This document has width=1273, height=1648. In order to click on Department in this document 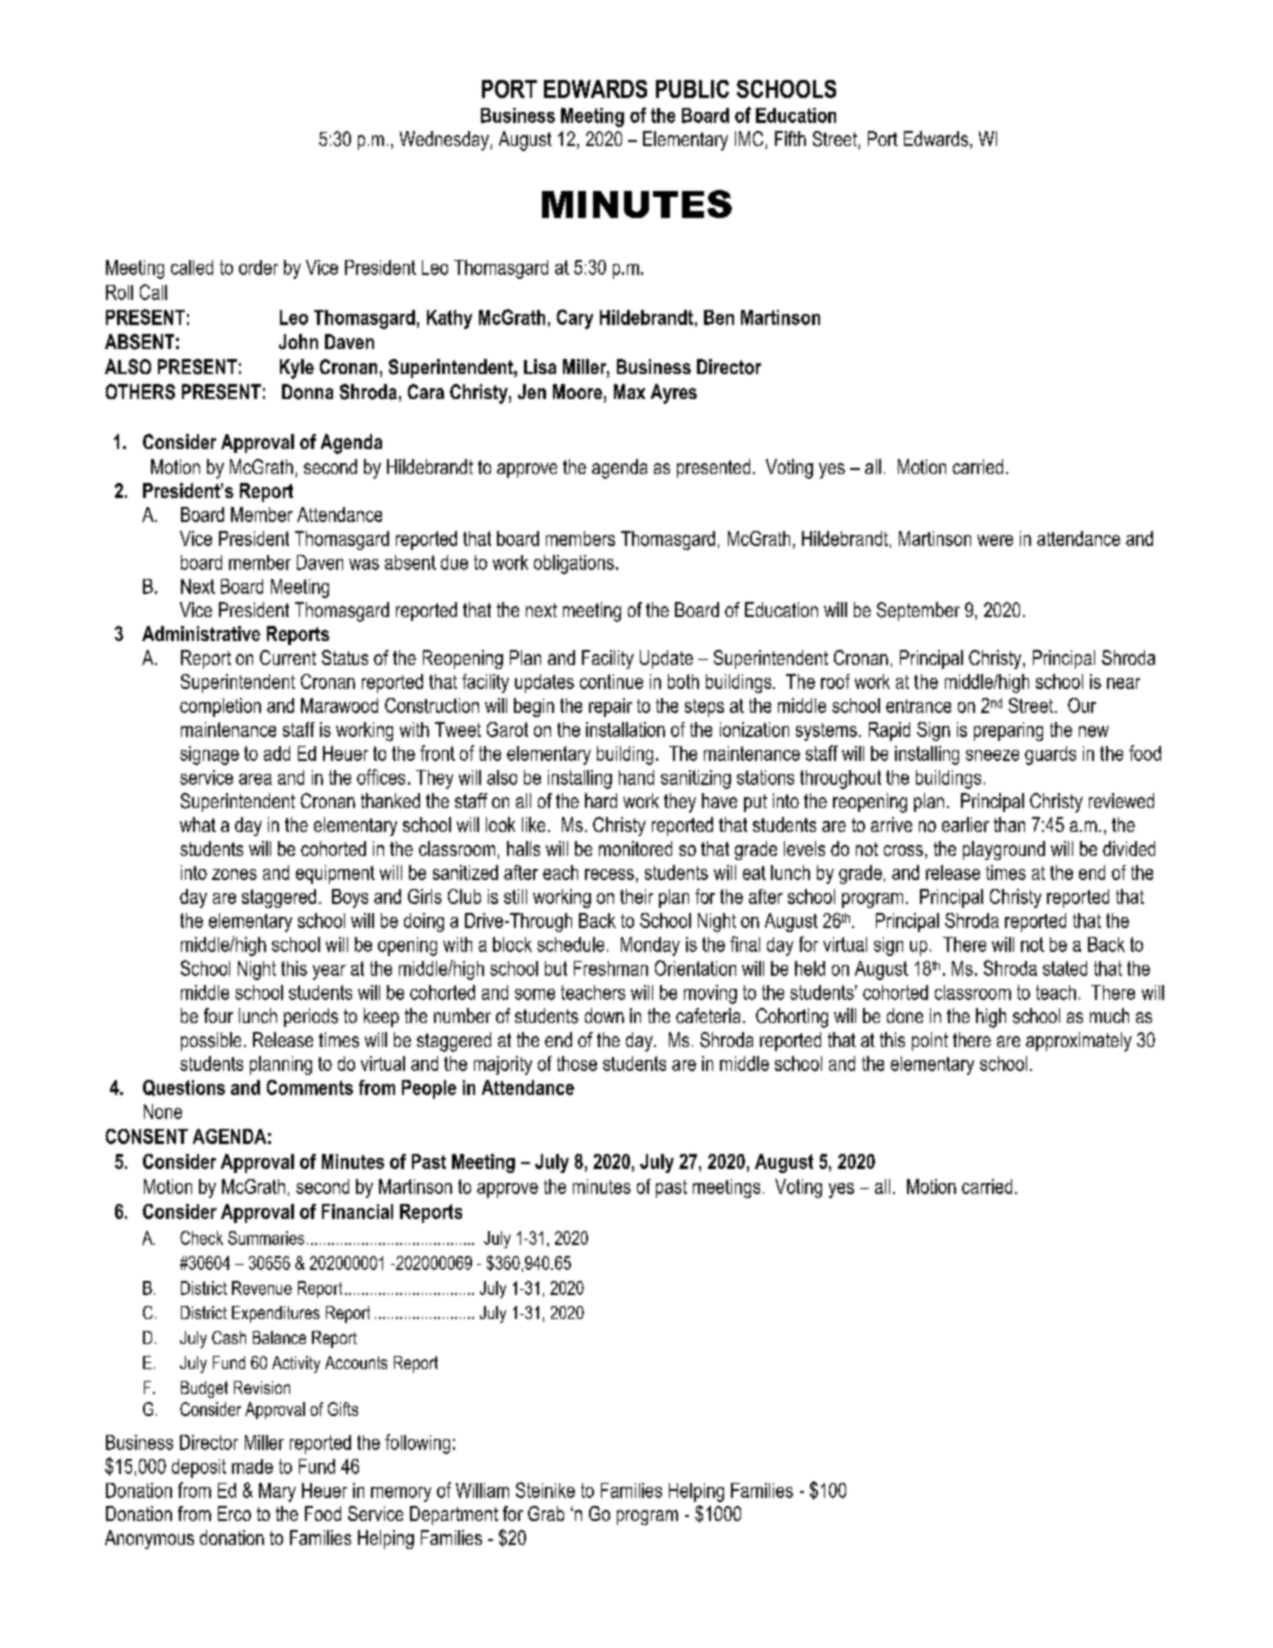, I will do `click(454, 1515)`.
